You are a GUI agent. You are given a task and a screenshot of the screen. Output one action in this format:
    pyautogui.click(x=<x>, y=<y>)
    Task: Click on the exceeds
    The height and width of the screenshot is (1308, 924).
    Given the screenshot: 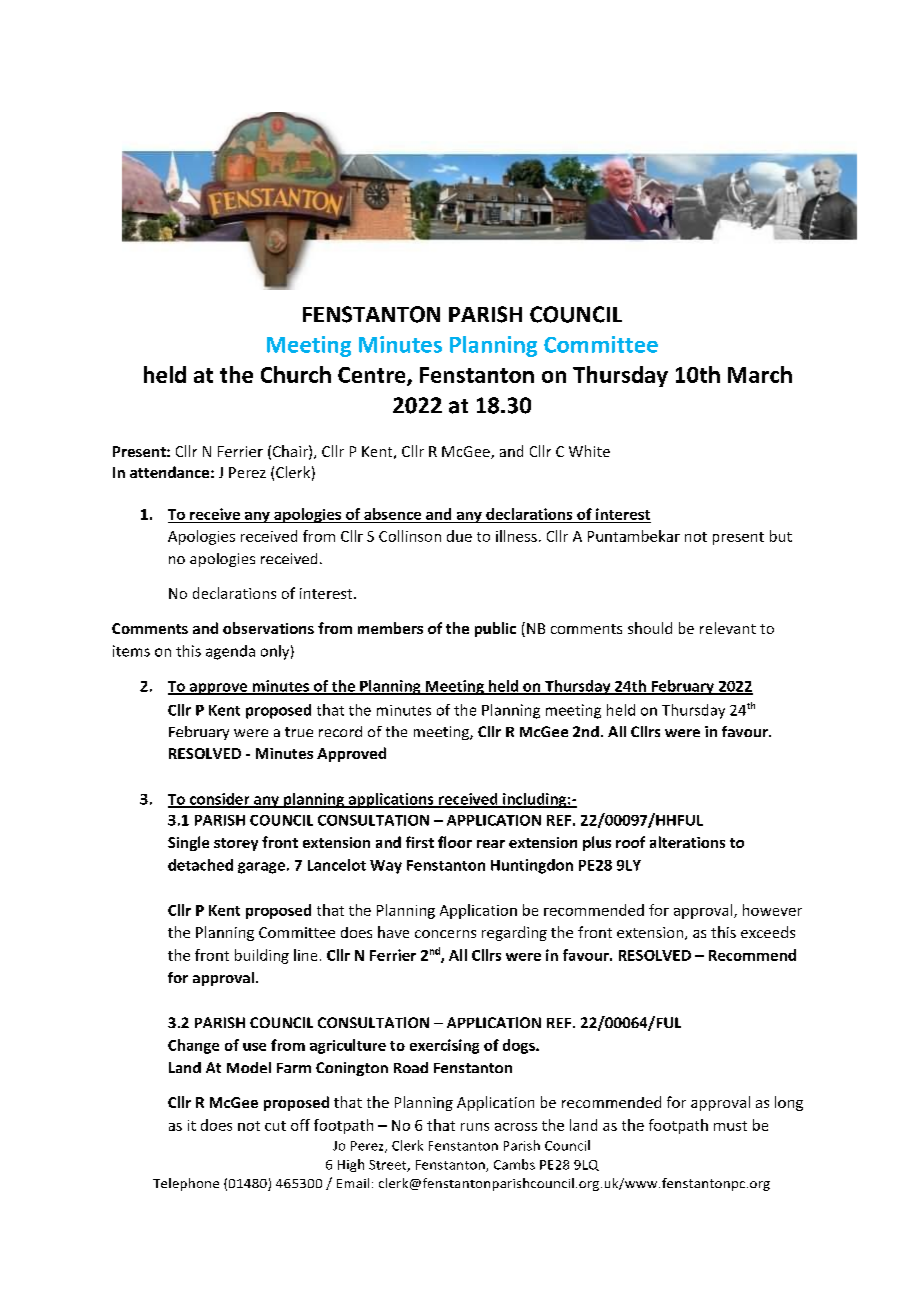 What is the action you would take?
    pyautogui.click(x=768, y=932)
